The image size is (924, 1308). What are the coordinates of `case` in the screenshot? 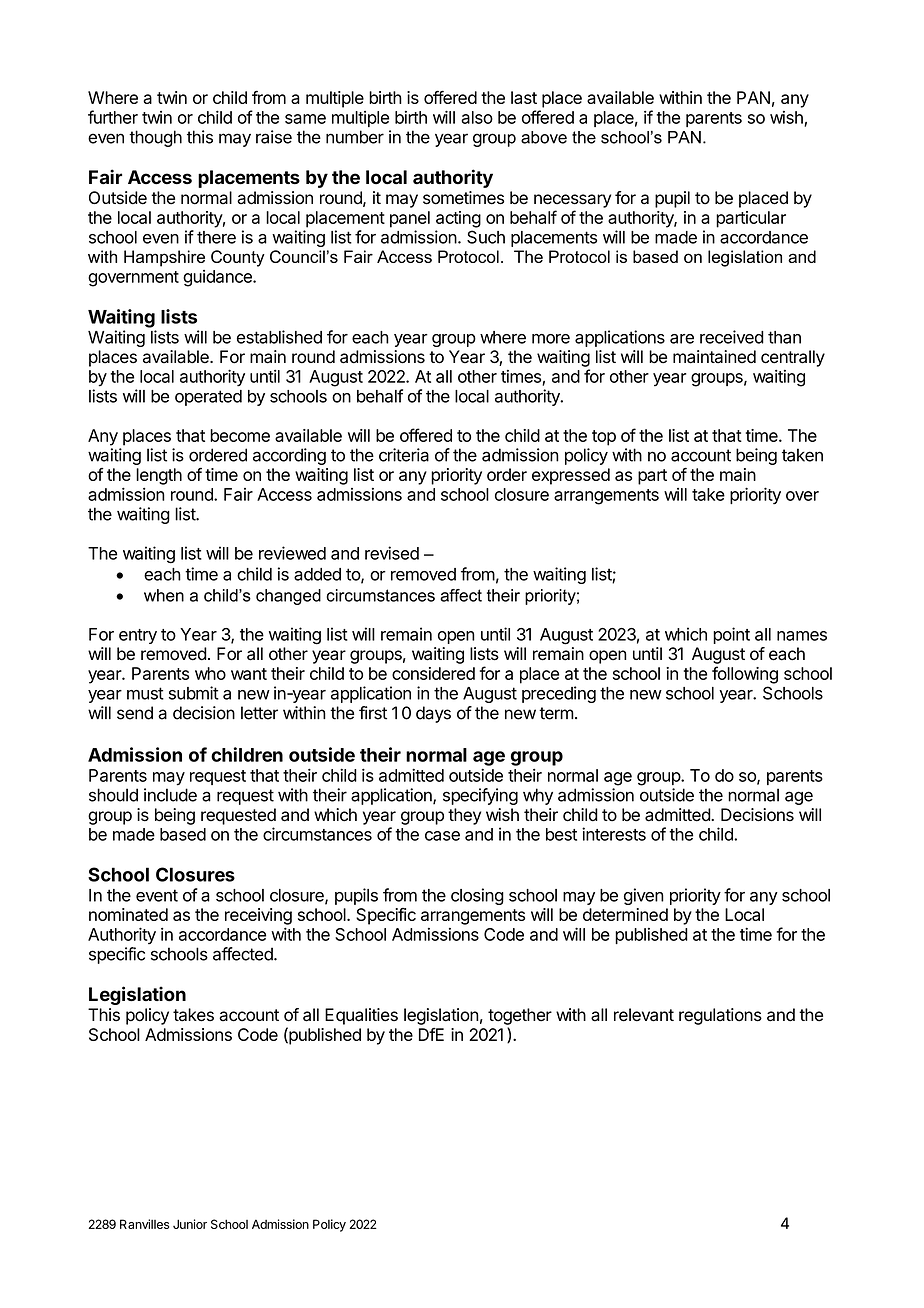 It's located at (442, 836).
